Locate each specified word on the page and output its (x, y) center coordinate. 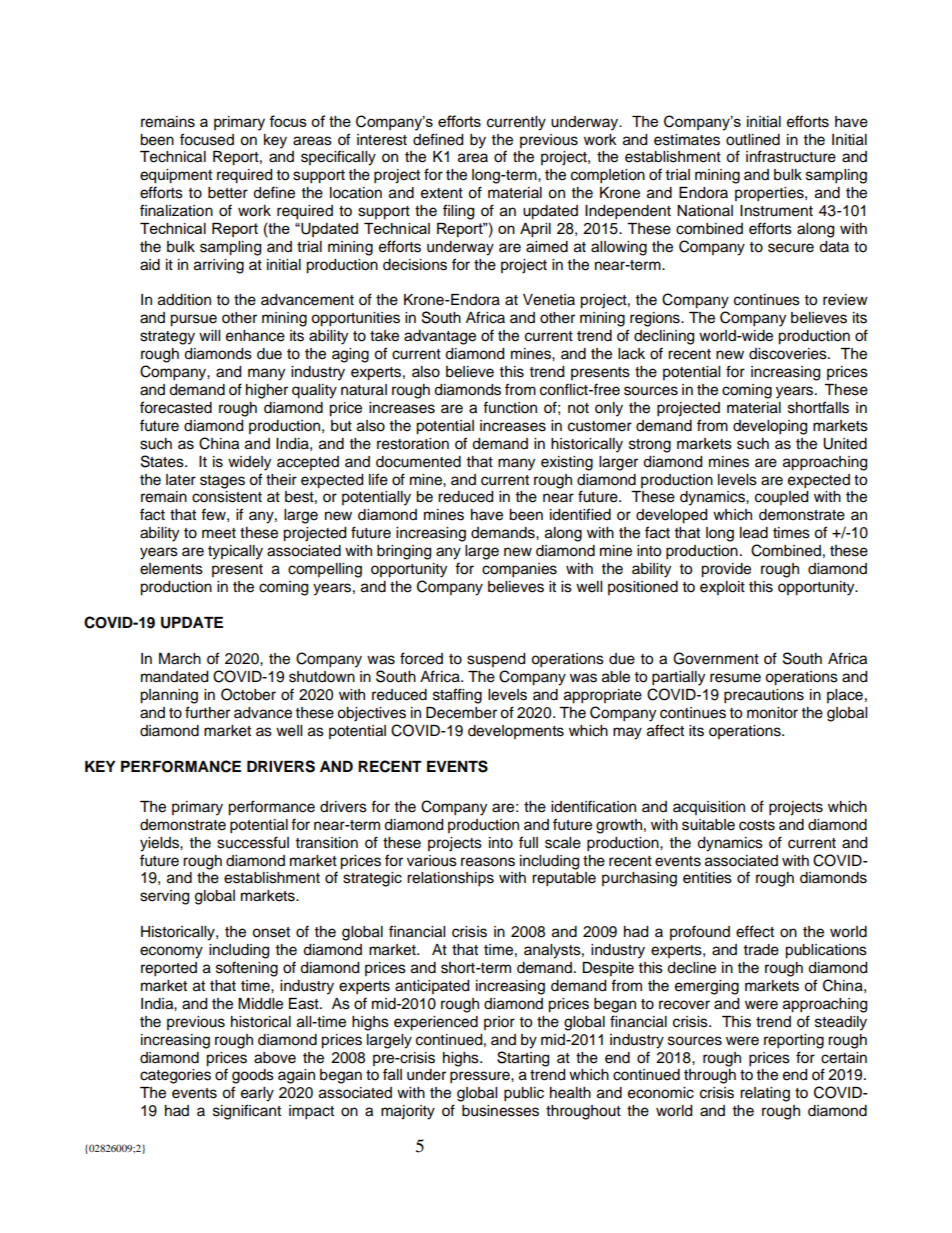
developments (516, 732)
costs (757, 825)
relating (765, 1094)
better (228, 193)
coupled (781, 498)
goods (253, 1076)
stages (222, 482)
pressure (481, 1077)
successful (253, 842)
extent (442, 193)
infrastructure (791, 156)
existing (567, 463)
